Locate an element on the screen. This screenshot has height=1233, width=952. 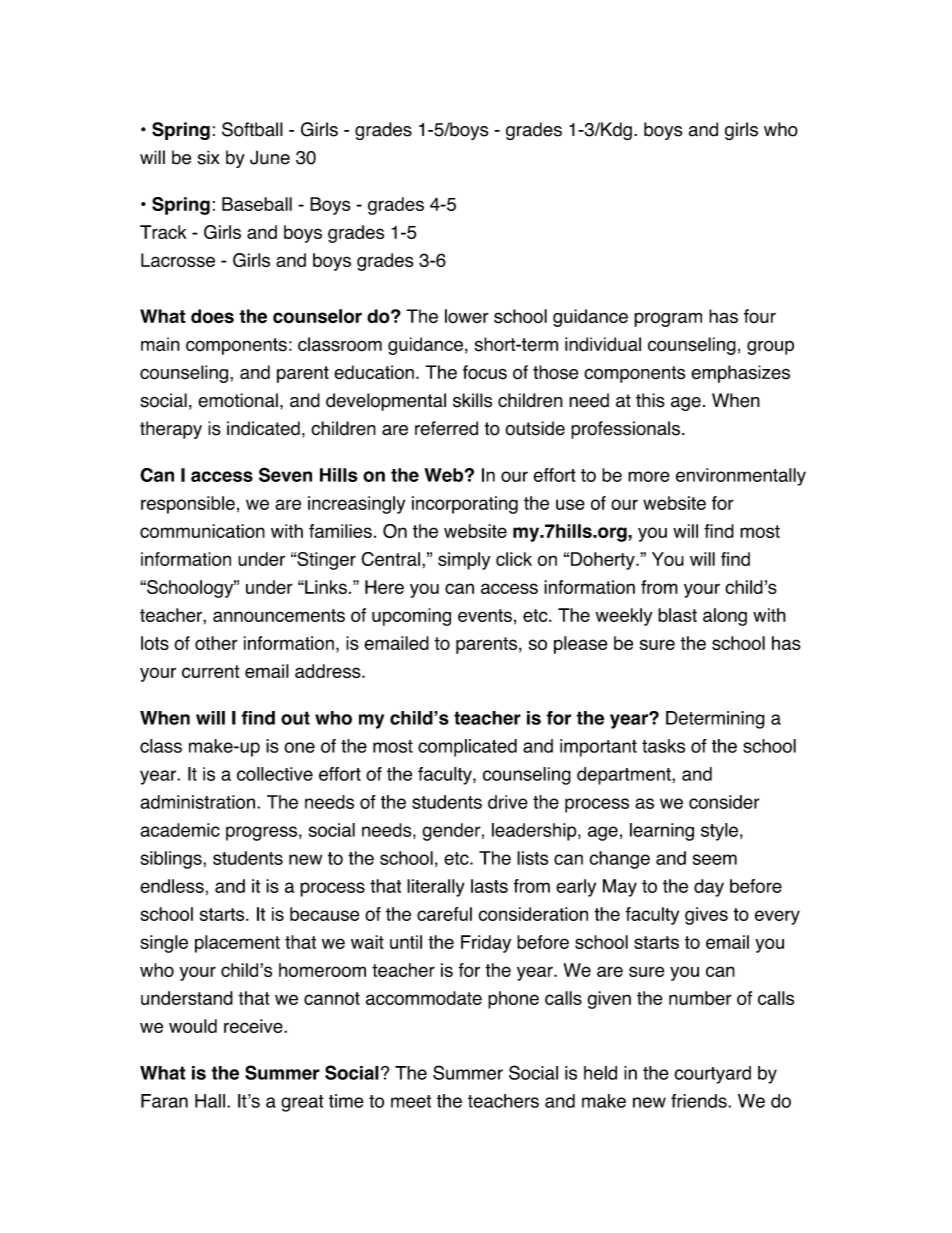
academic is located at coordinates (180, 830).
